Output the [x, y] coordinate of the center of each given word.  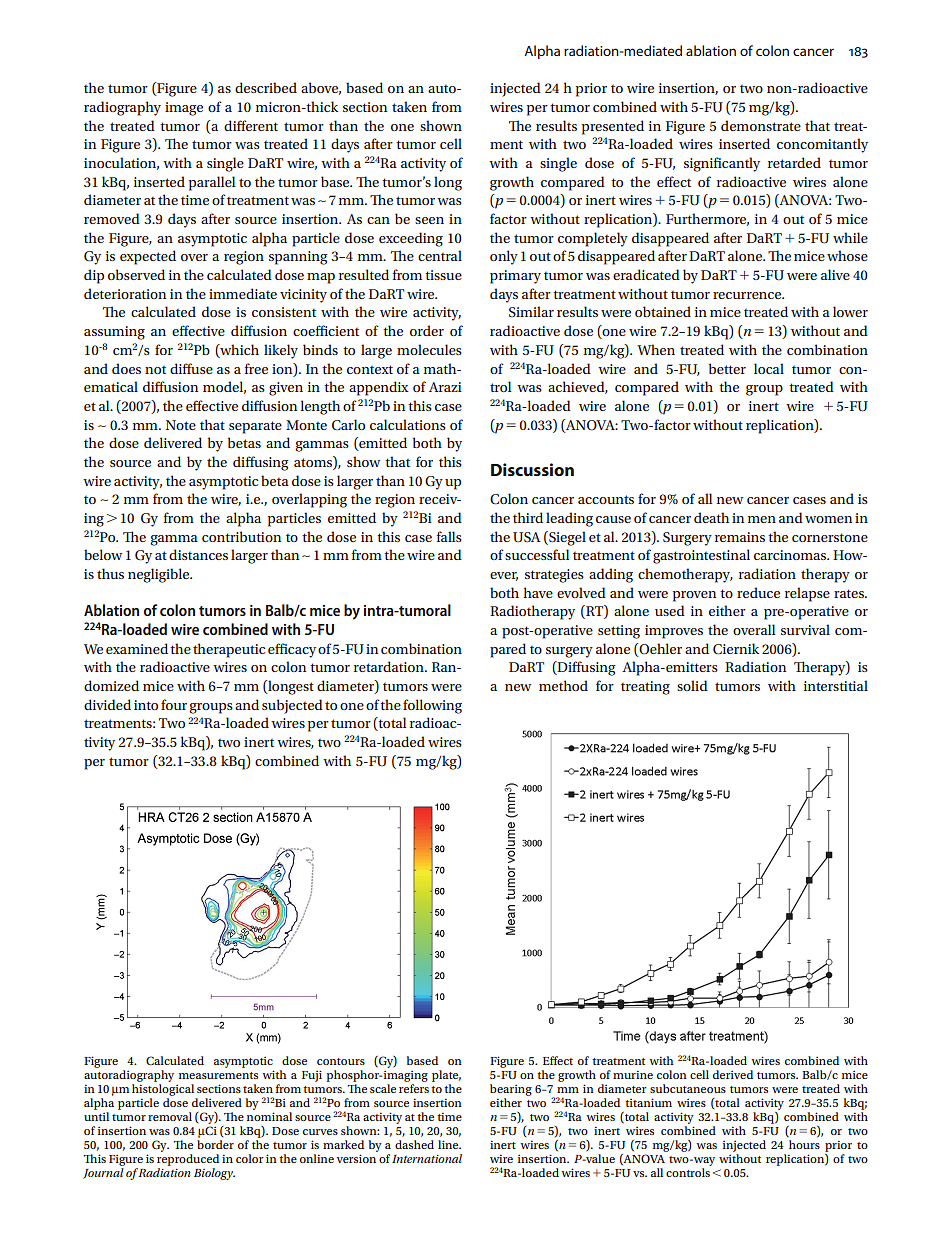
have [538, 592]
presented [613, 127]
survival [805, 629]
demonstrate [761, 125]
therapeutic [229, 650]
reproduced [188, 1160]
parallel [212, 183]
